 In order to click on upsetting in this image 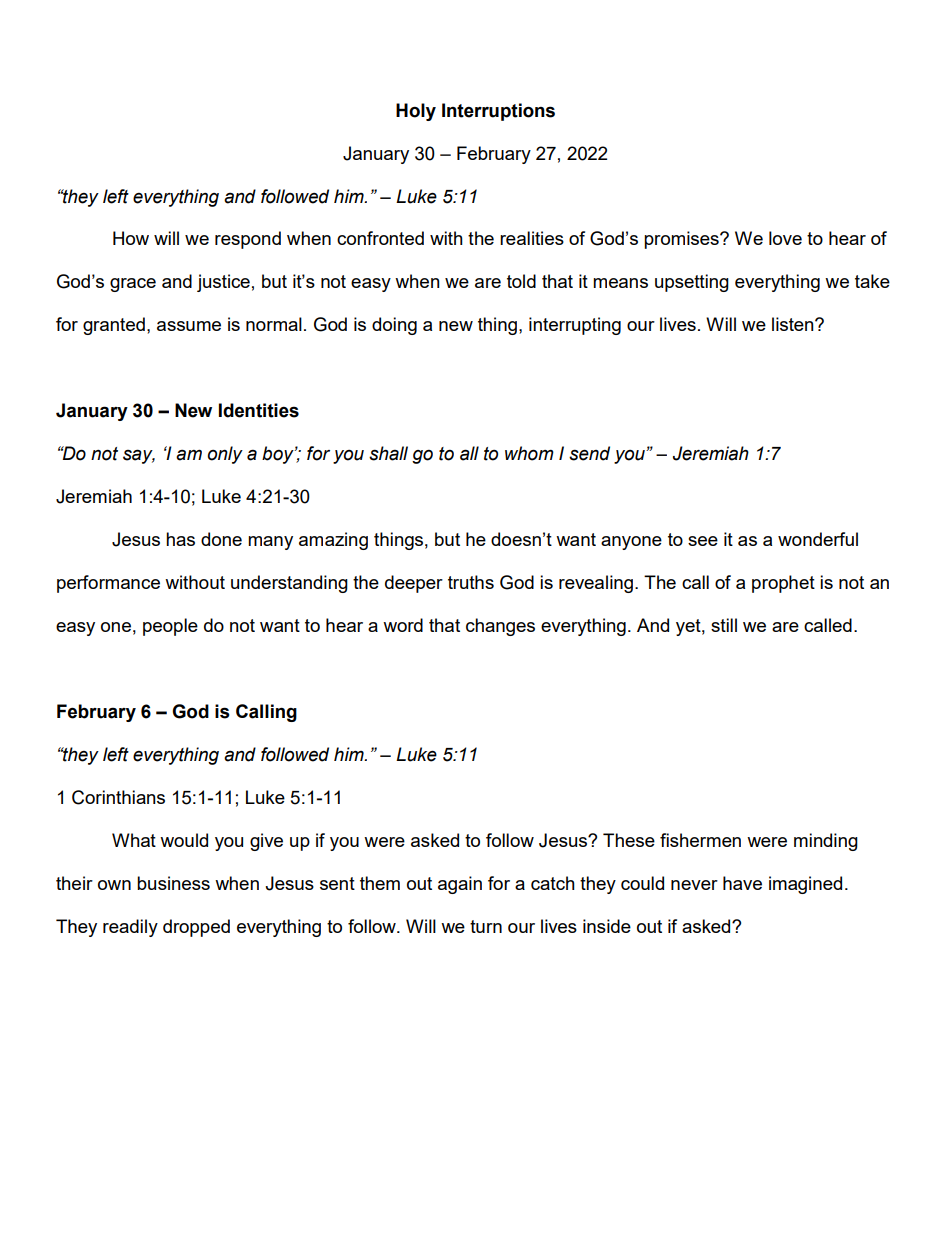, I will do `click(692, 283)`.
